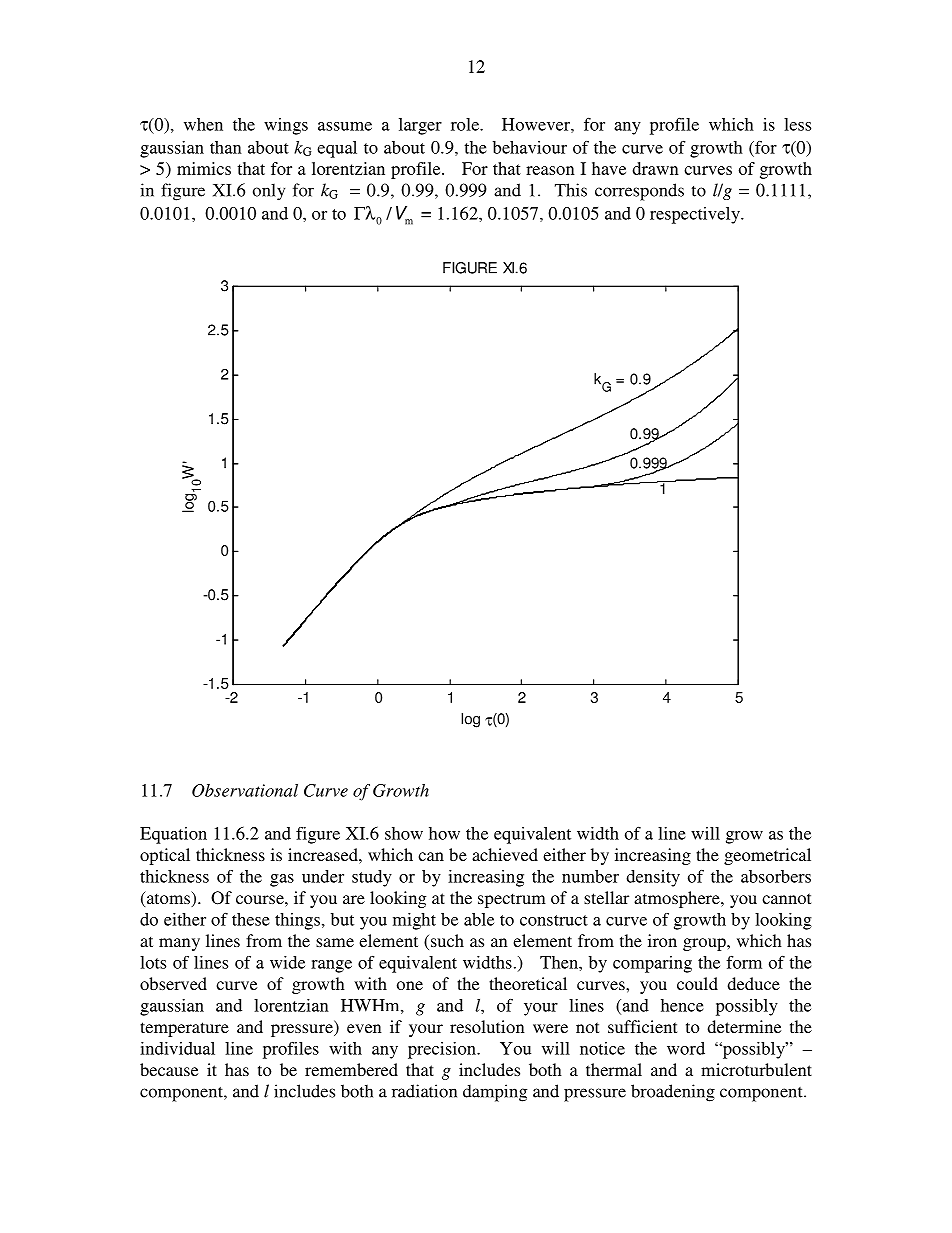 The width and height of the image is (952, 1233). I want to click on individual, so click(177, 1048).
